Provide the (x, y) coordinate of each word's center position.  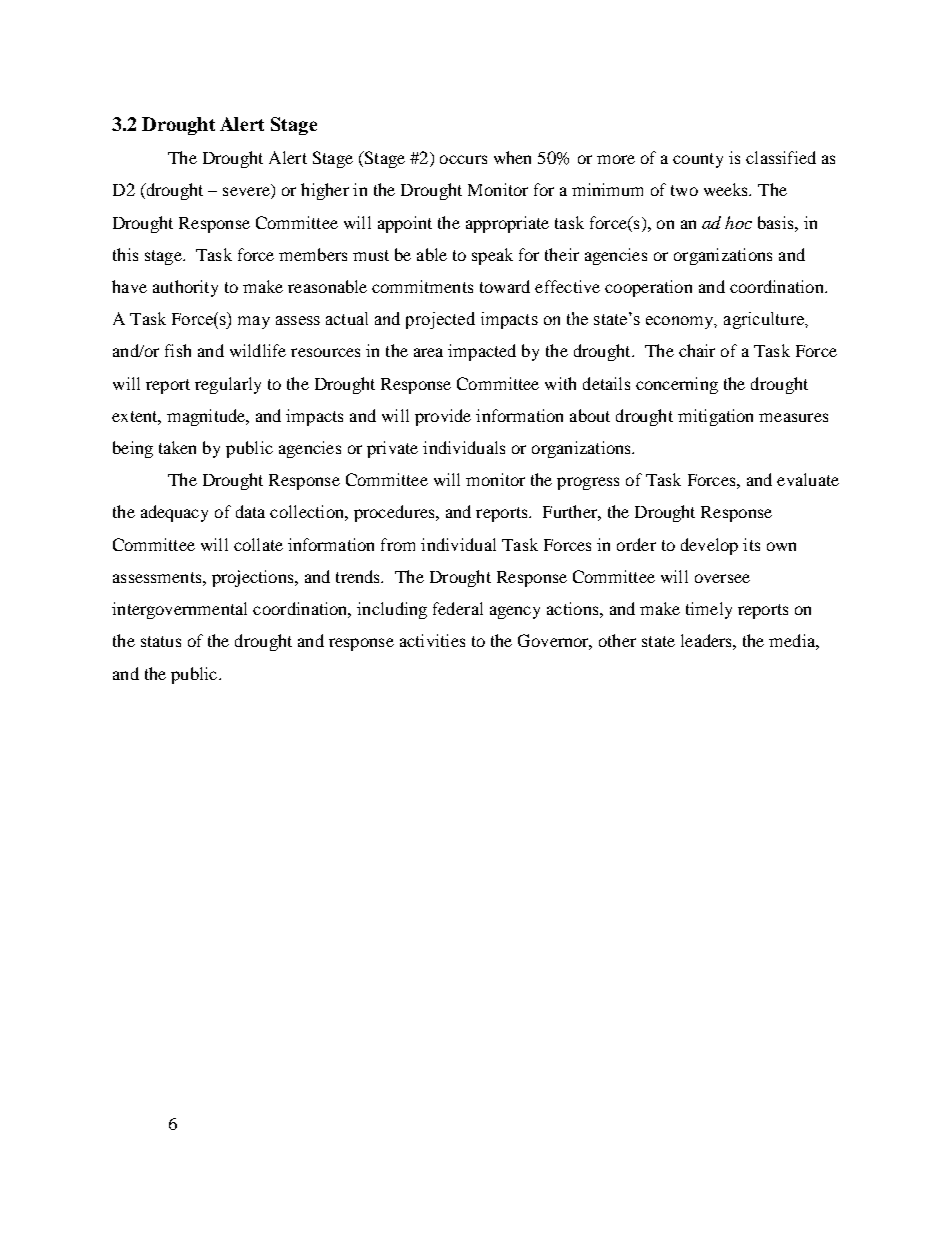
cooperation (648, 288)
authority (185, 288)
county (698, 160)
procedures (395, 513)
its (751, 544)
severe (247, 193)
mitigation (715, 417)
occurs (463, 159)
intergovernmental (179, 610)
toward (505, 286)
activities (432, 640)
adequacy (174, 513)
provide (443, 417)
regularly (228, 385)
